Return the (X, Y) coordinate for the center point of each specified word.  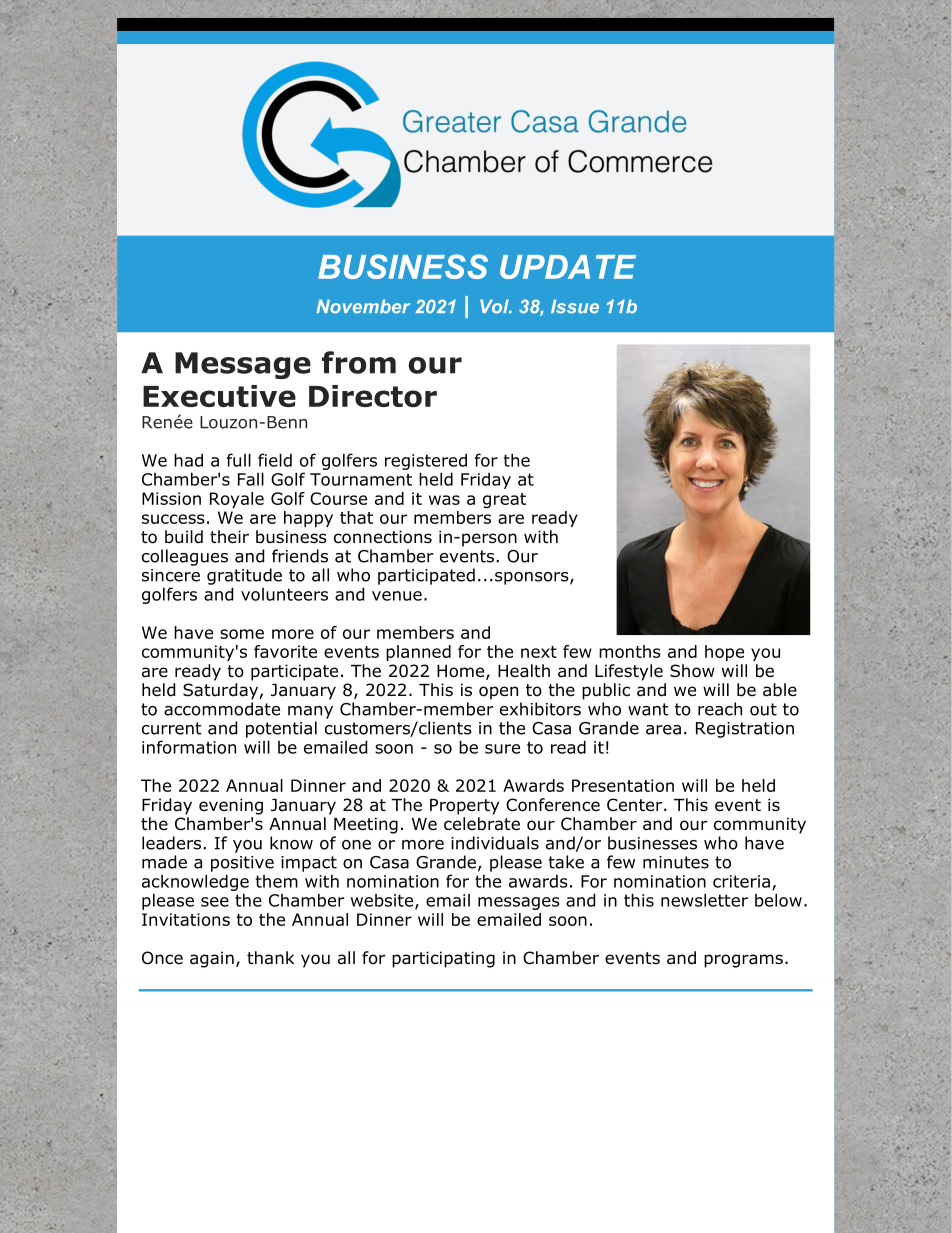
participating (443, 959)
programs (743, 961)
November (363, 306)
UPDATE (568, 267)
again (212, 959)
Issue (575, 306)
